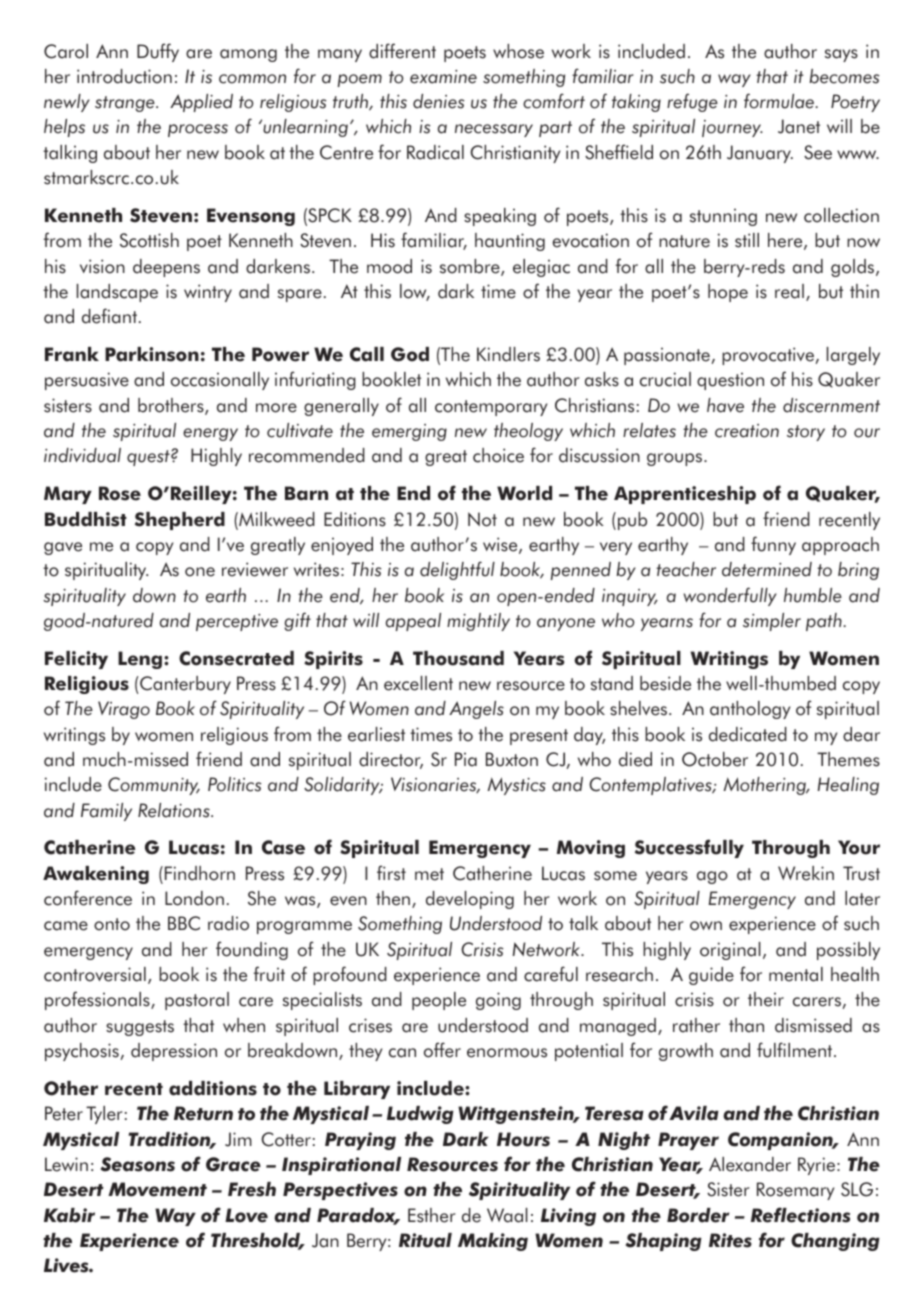  Describe the element at coordinates (780, 101) in the document. I see `formulae` at that location.
